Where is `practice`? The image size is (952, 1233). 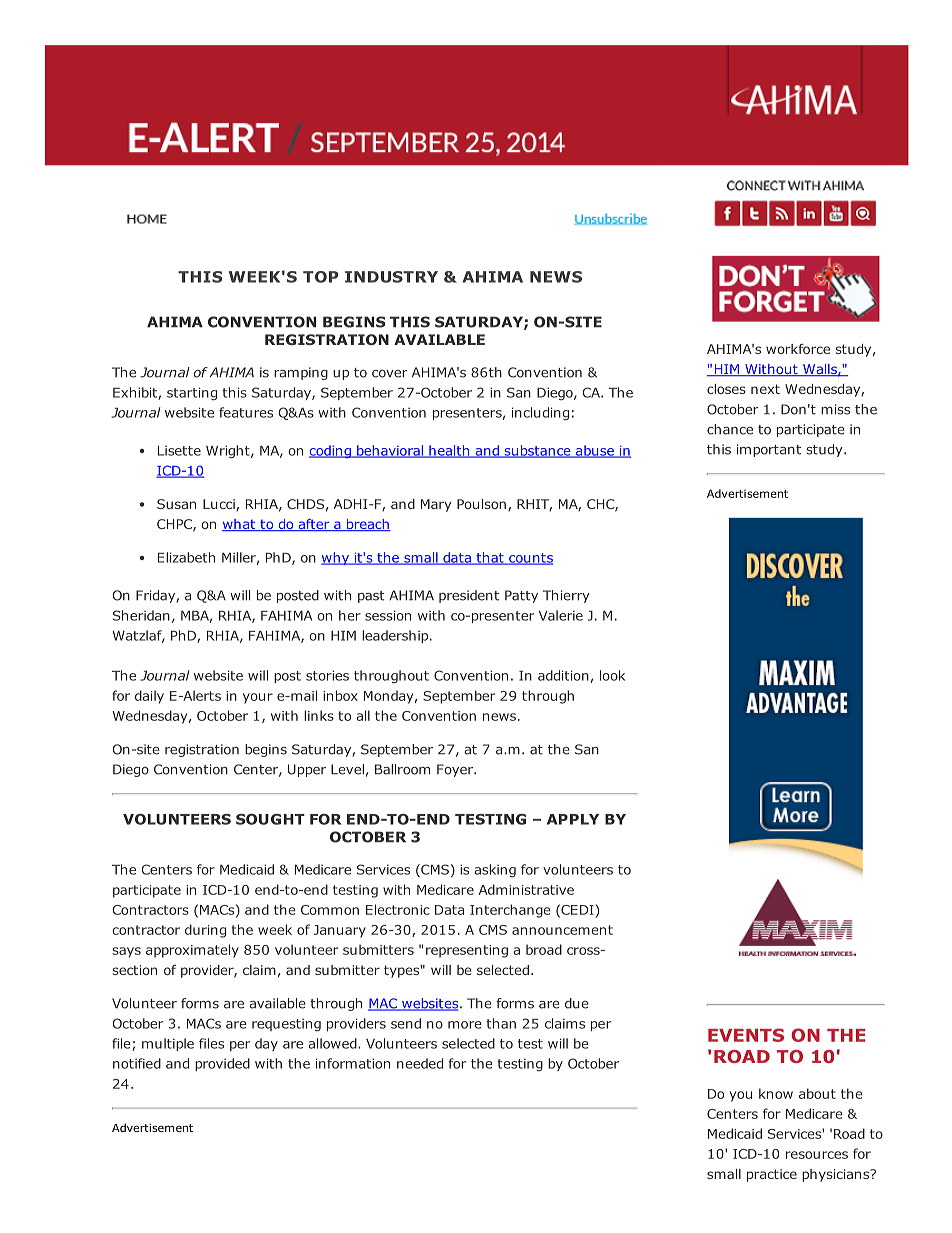
practice is located at coordinates (772, 1175).
